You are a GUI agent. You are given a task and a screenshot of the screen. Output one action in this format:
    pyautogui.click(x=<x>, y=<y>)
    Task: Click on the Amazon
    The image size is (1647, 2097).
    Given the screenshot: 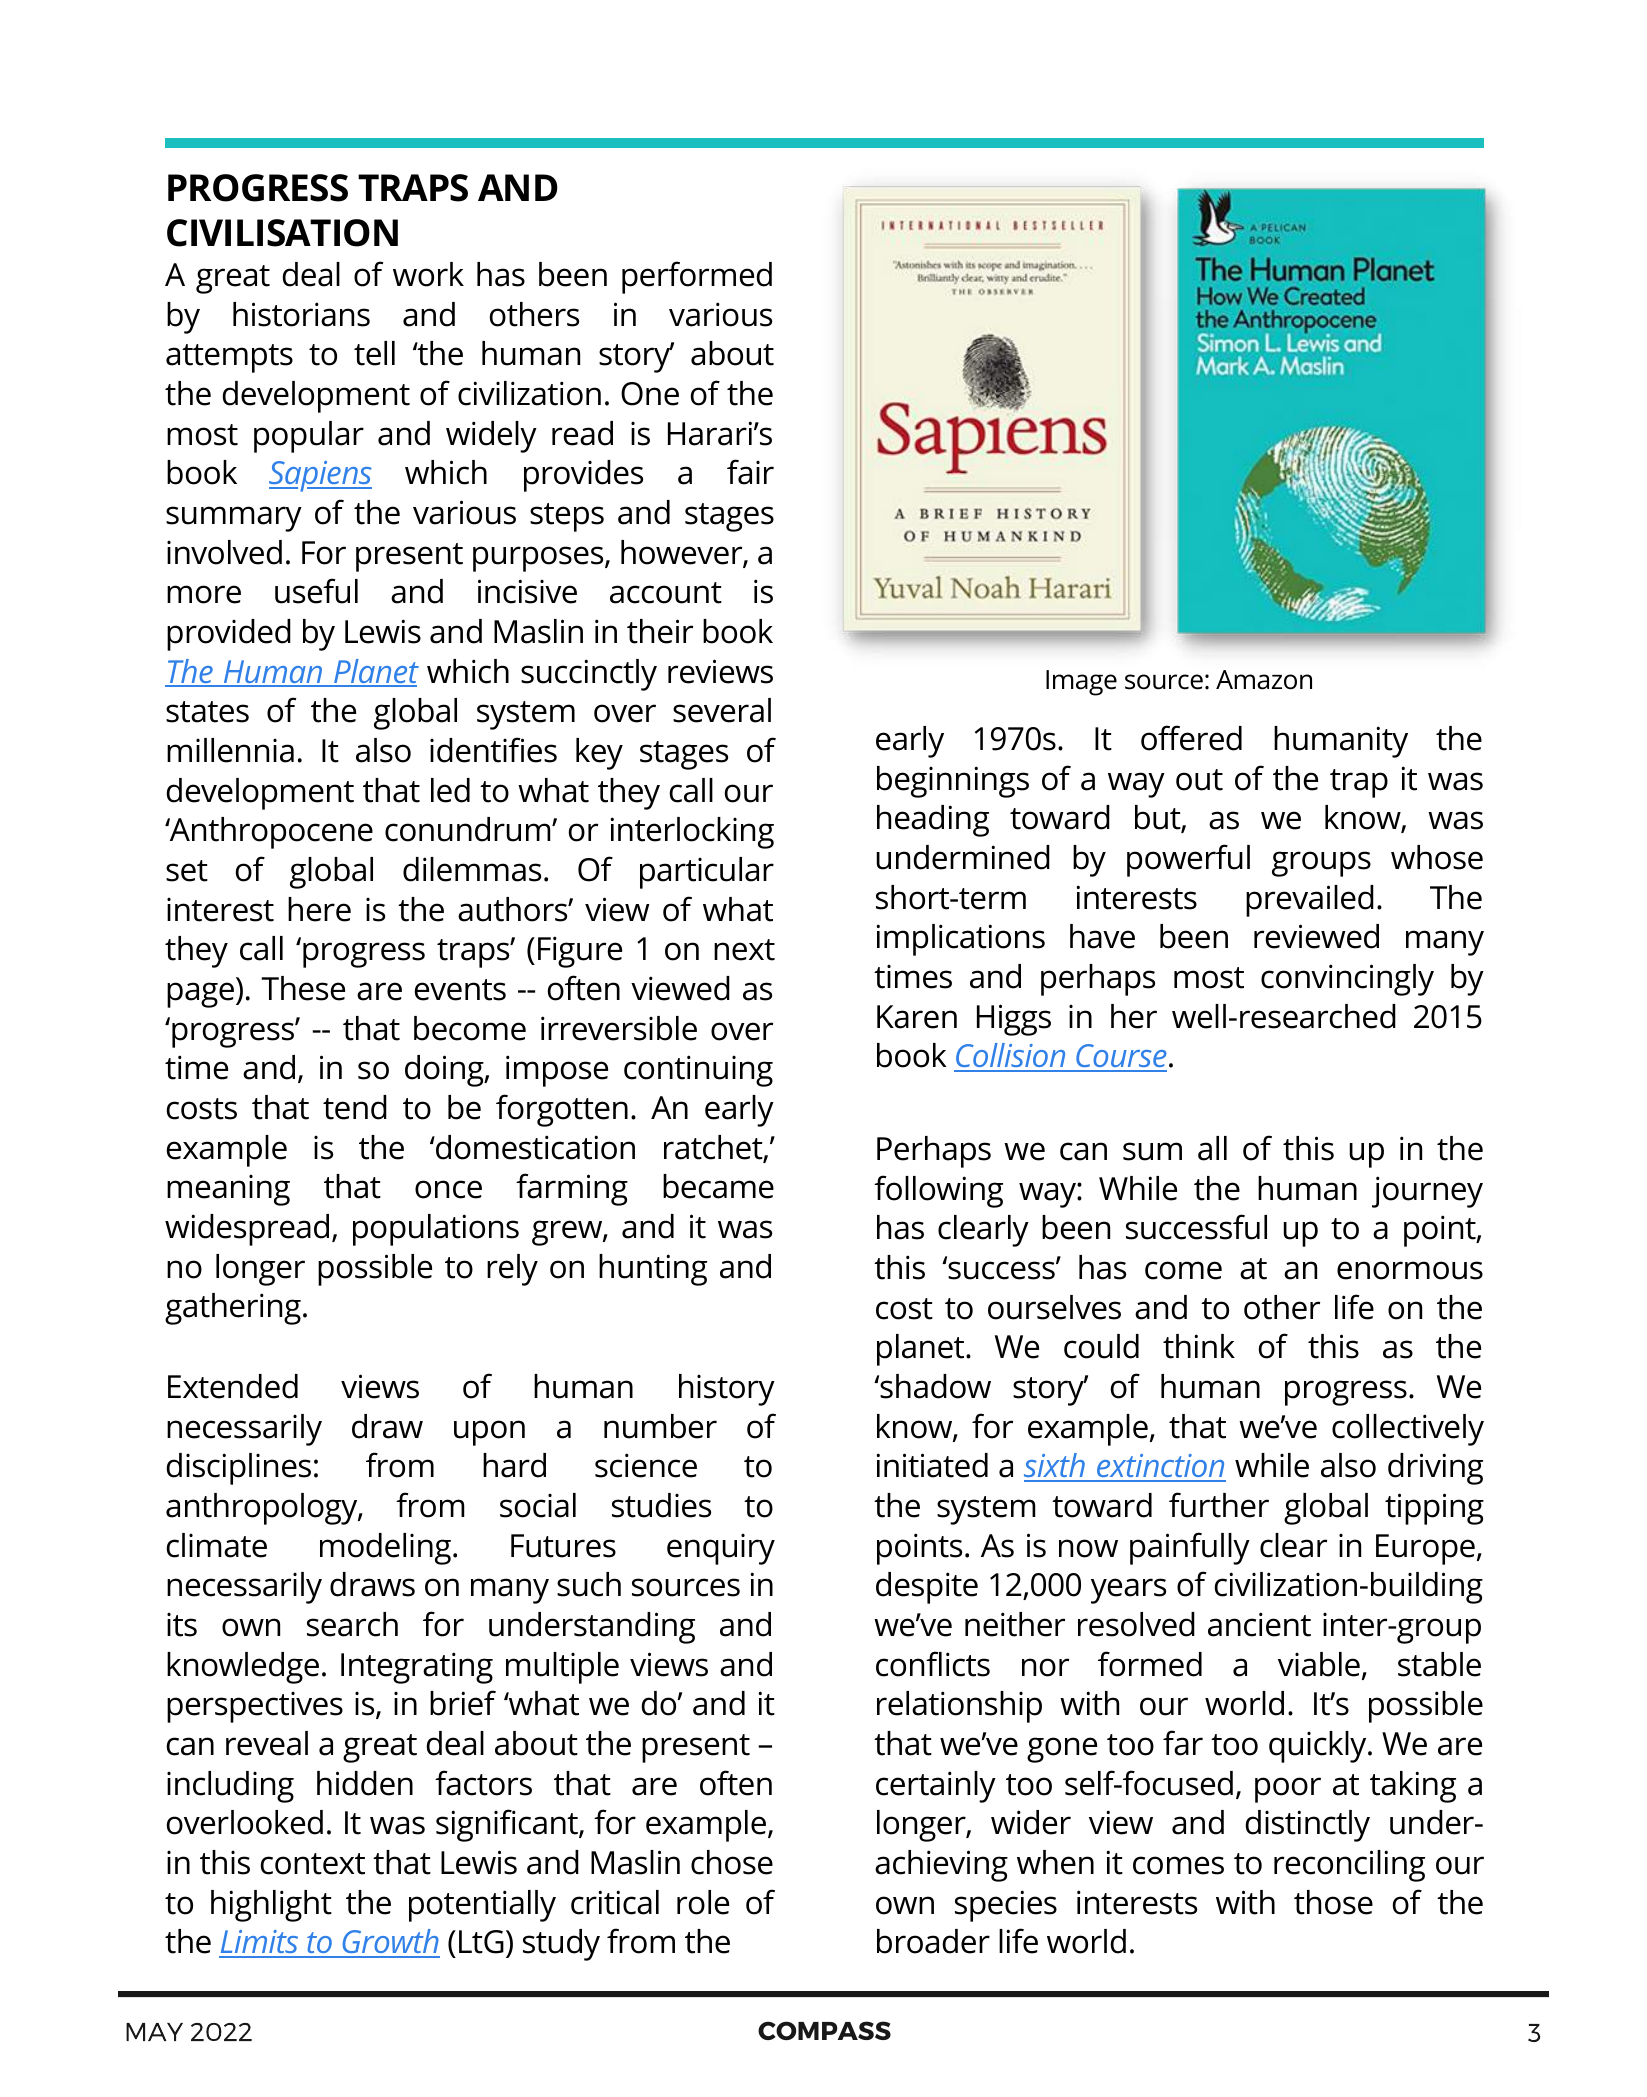 What is the action you would take?
    pyautogui.click(x=1264, y=680)
